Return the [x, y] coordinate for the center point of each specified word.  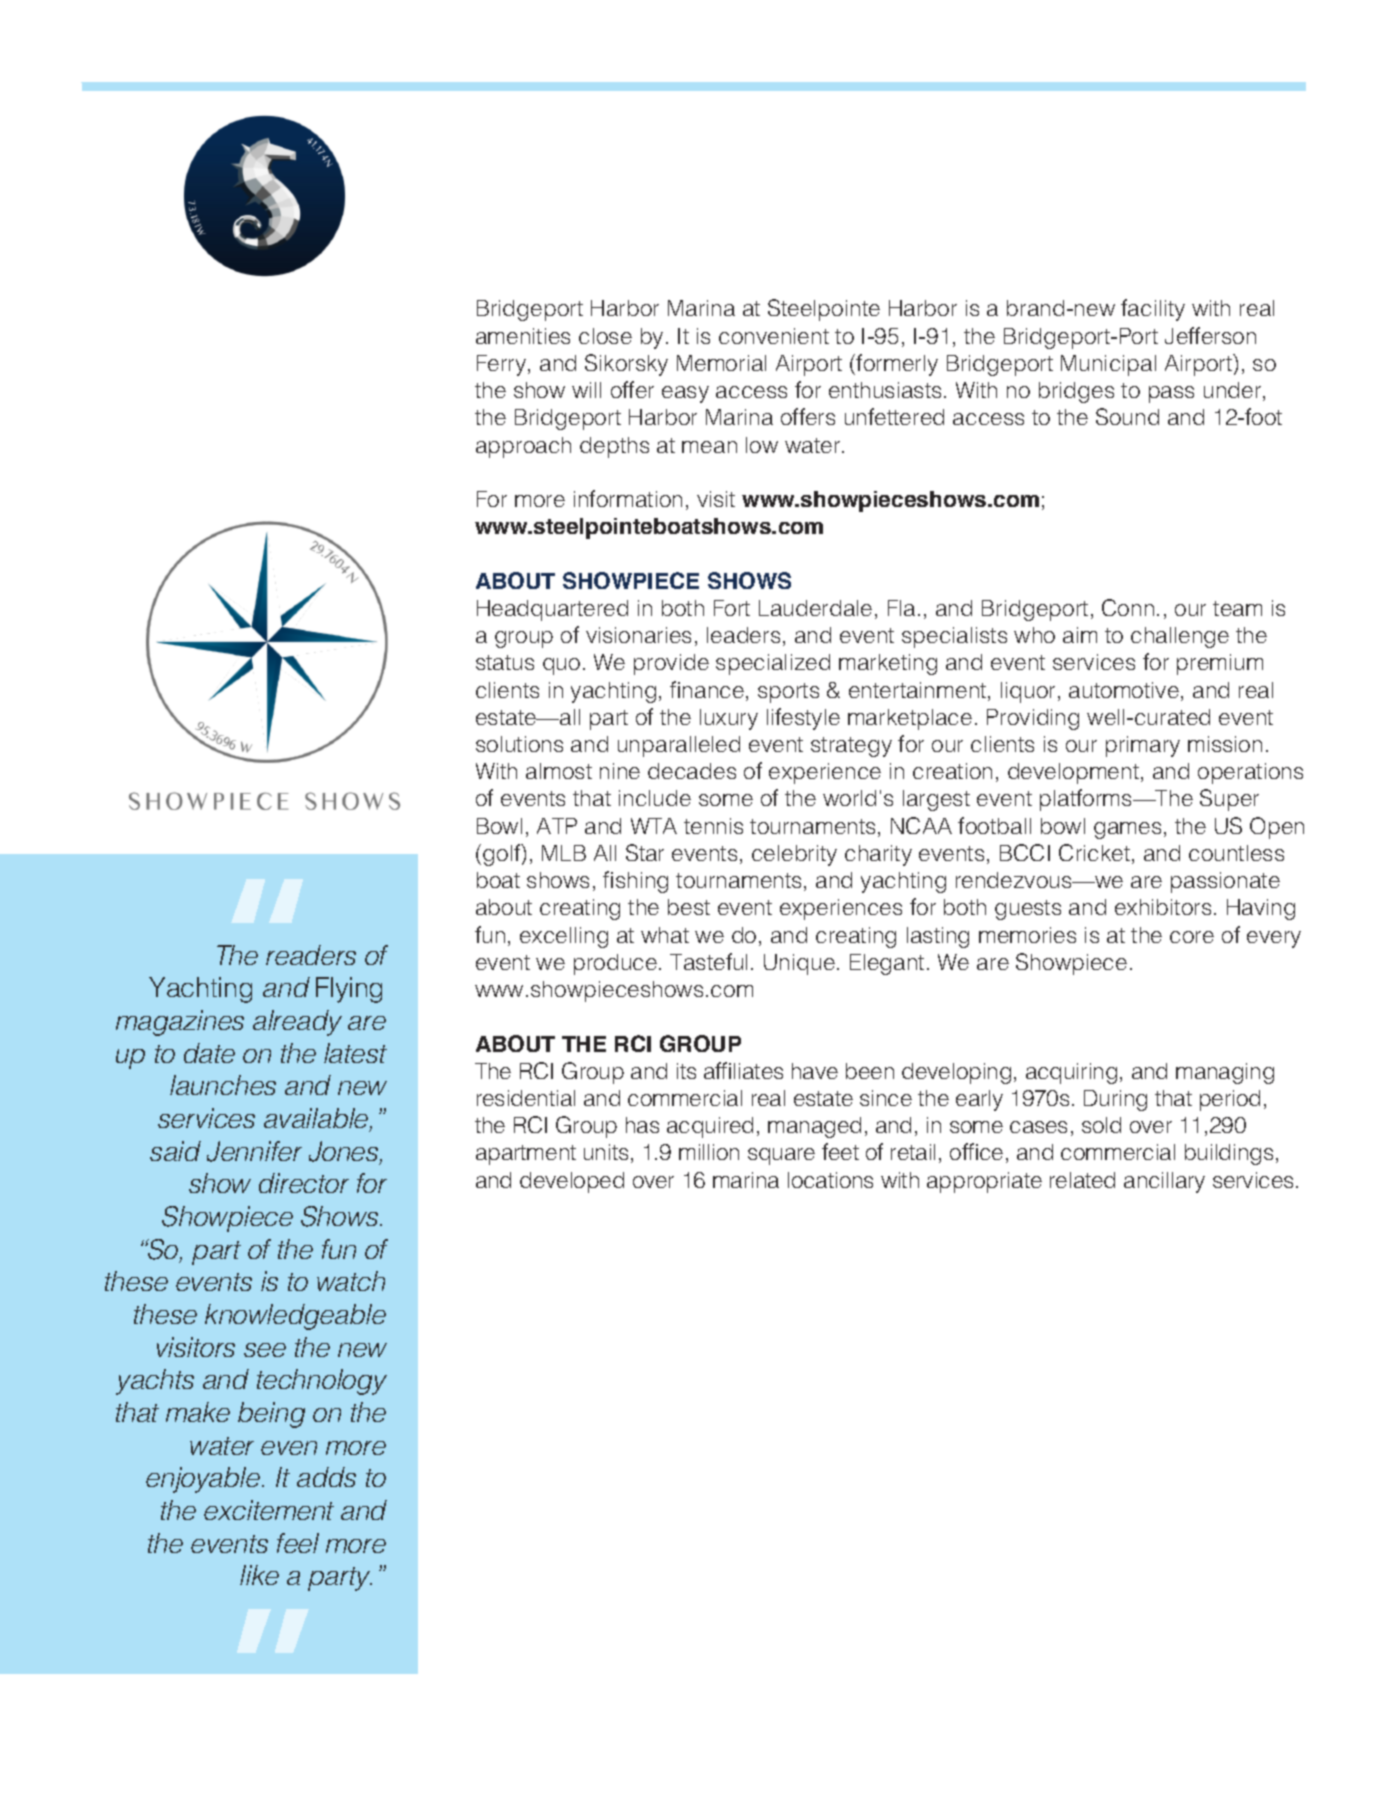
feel [298, 1543]
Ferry [503, 365]
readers [311, 955]
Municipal [1108, 365]
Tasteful [708, 961]
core [1192, 937]
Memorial [721, 363]
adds [326, 1477]
